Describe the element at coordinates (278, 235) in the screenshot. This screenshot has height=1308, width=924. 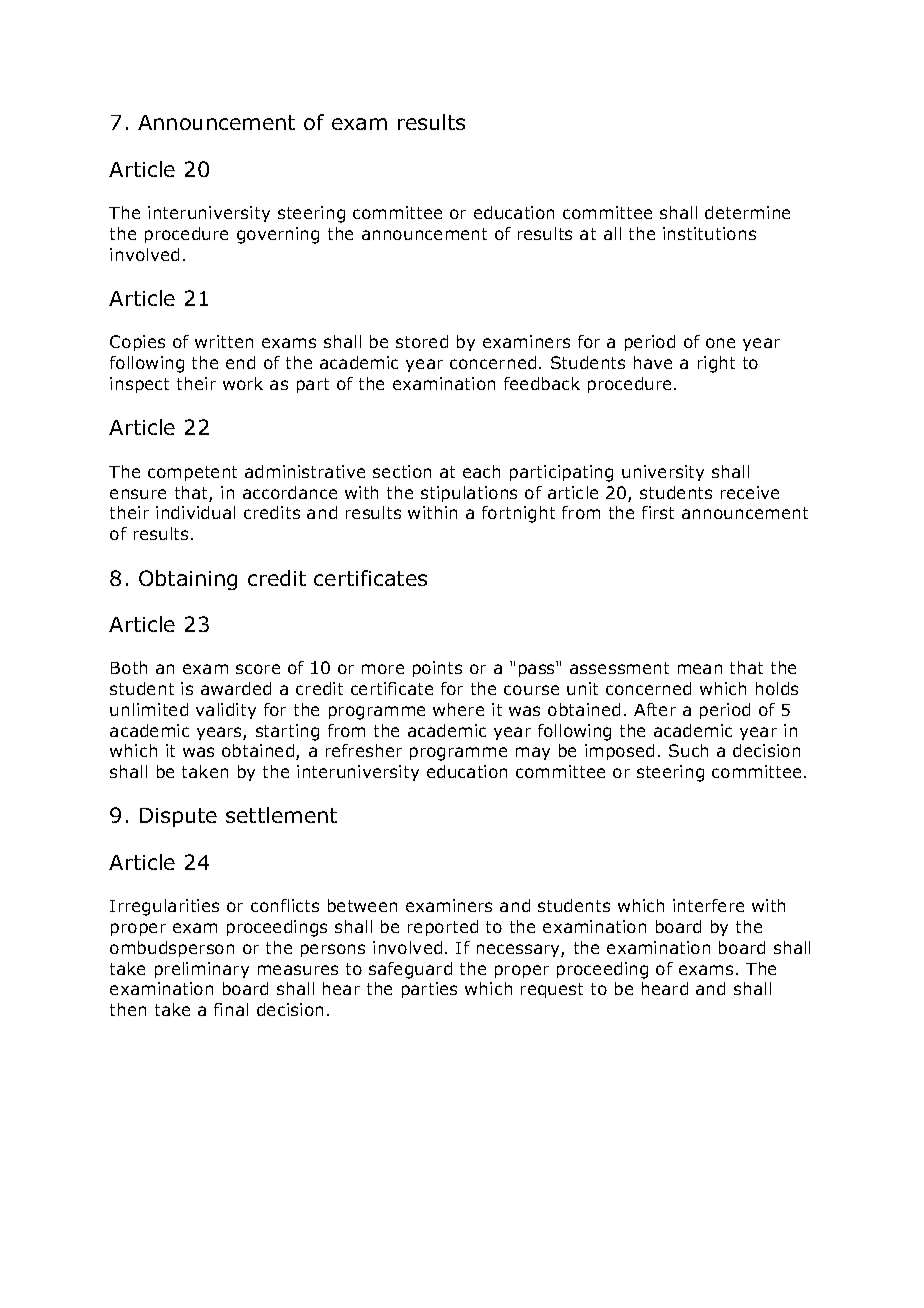
I see `governing` at that location.
